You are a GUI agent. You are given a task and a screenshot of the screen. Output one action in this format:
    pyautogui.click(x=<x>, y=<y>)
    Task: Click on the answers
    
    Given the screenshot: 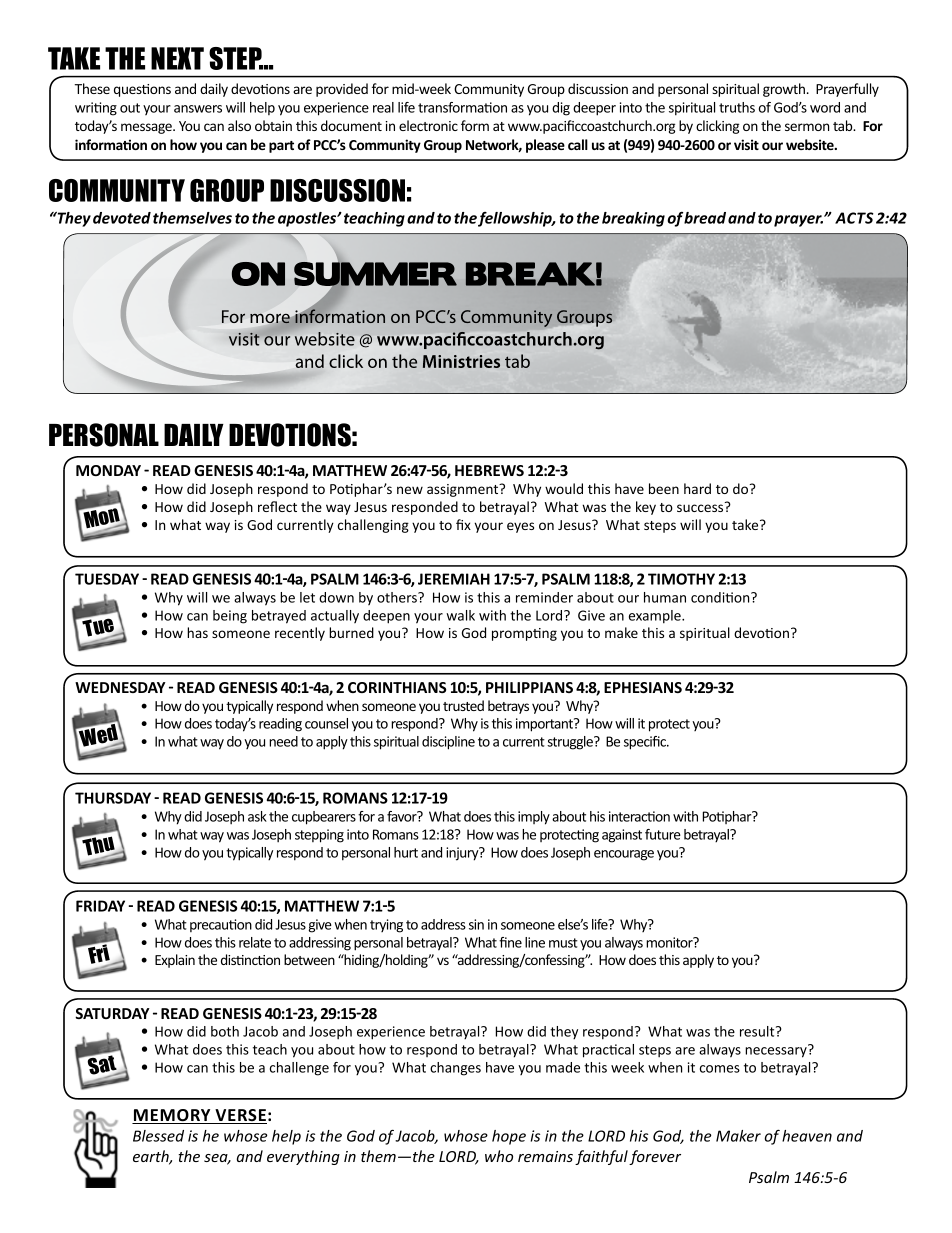 What is the action you would take?
    pyautogui.click(x=198, y=109)
